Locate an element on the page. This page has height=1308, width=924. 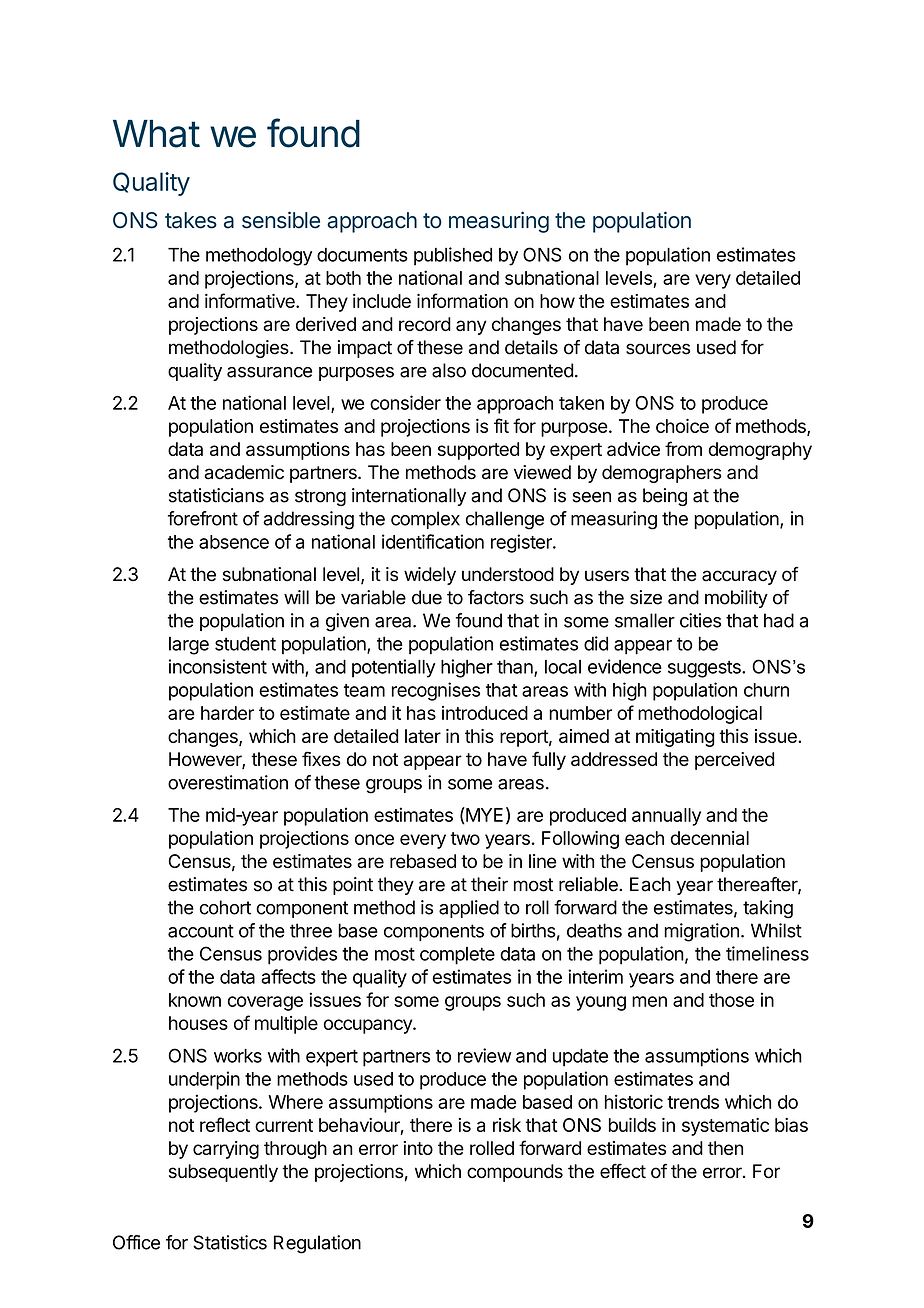
recognises is located at coordinates (436, 691).
